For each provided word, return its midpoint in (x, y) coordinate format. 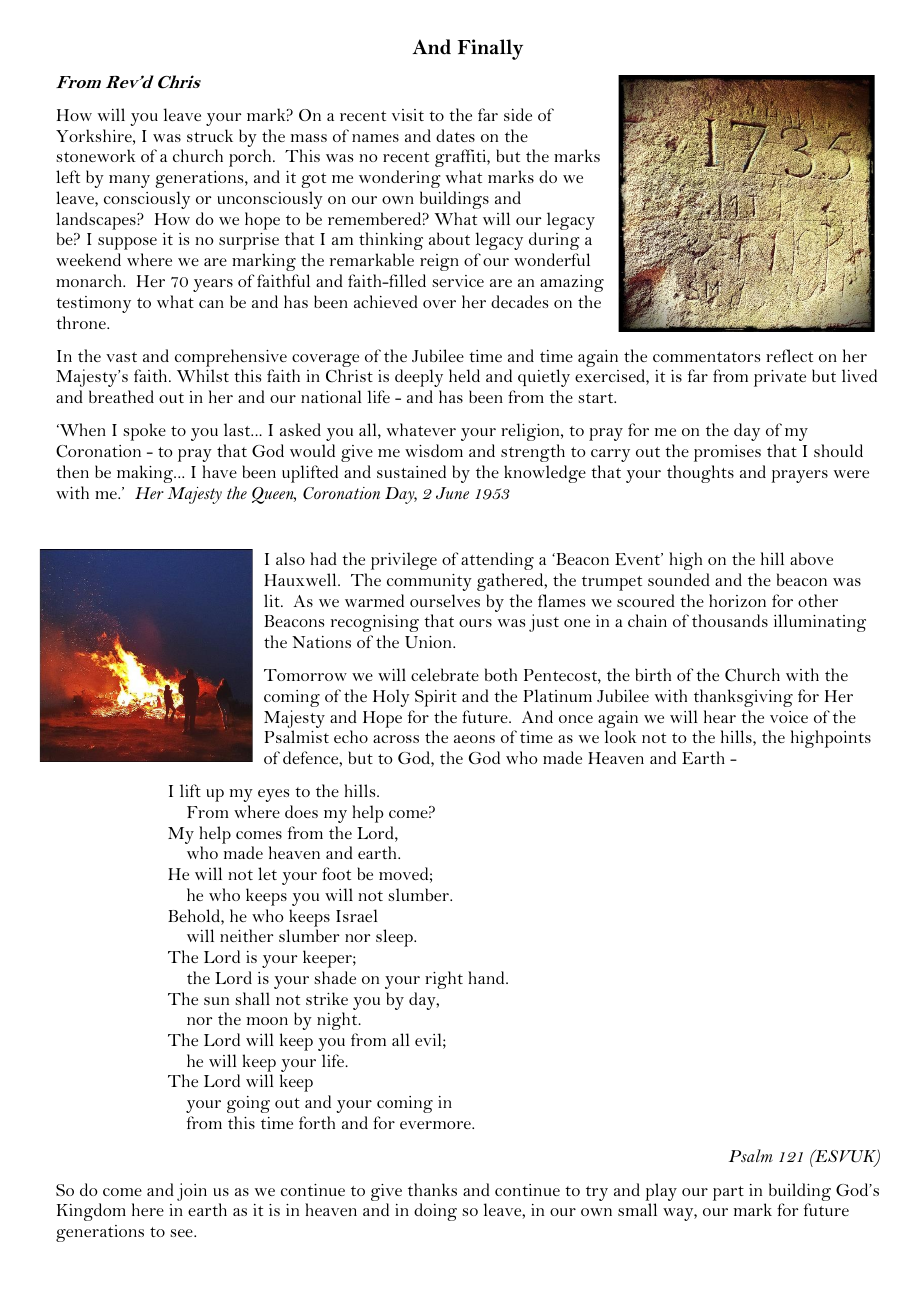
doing (435, 1212)
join (192, 1192)
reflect (789, 355)
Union (429, 642)
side (518, 114)
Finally (490, 49)
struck (210, 135)
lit (273, 600)
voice (789, 717)
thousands (730, 620)
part (728, 1193)
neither (246, 935)
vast (121, 357)
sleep (395, 938)
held (464, 375)
